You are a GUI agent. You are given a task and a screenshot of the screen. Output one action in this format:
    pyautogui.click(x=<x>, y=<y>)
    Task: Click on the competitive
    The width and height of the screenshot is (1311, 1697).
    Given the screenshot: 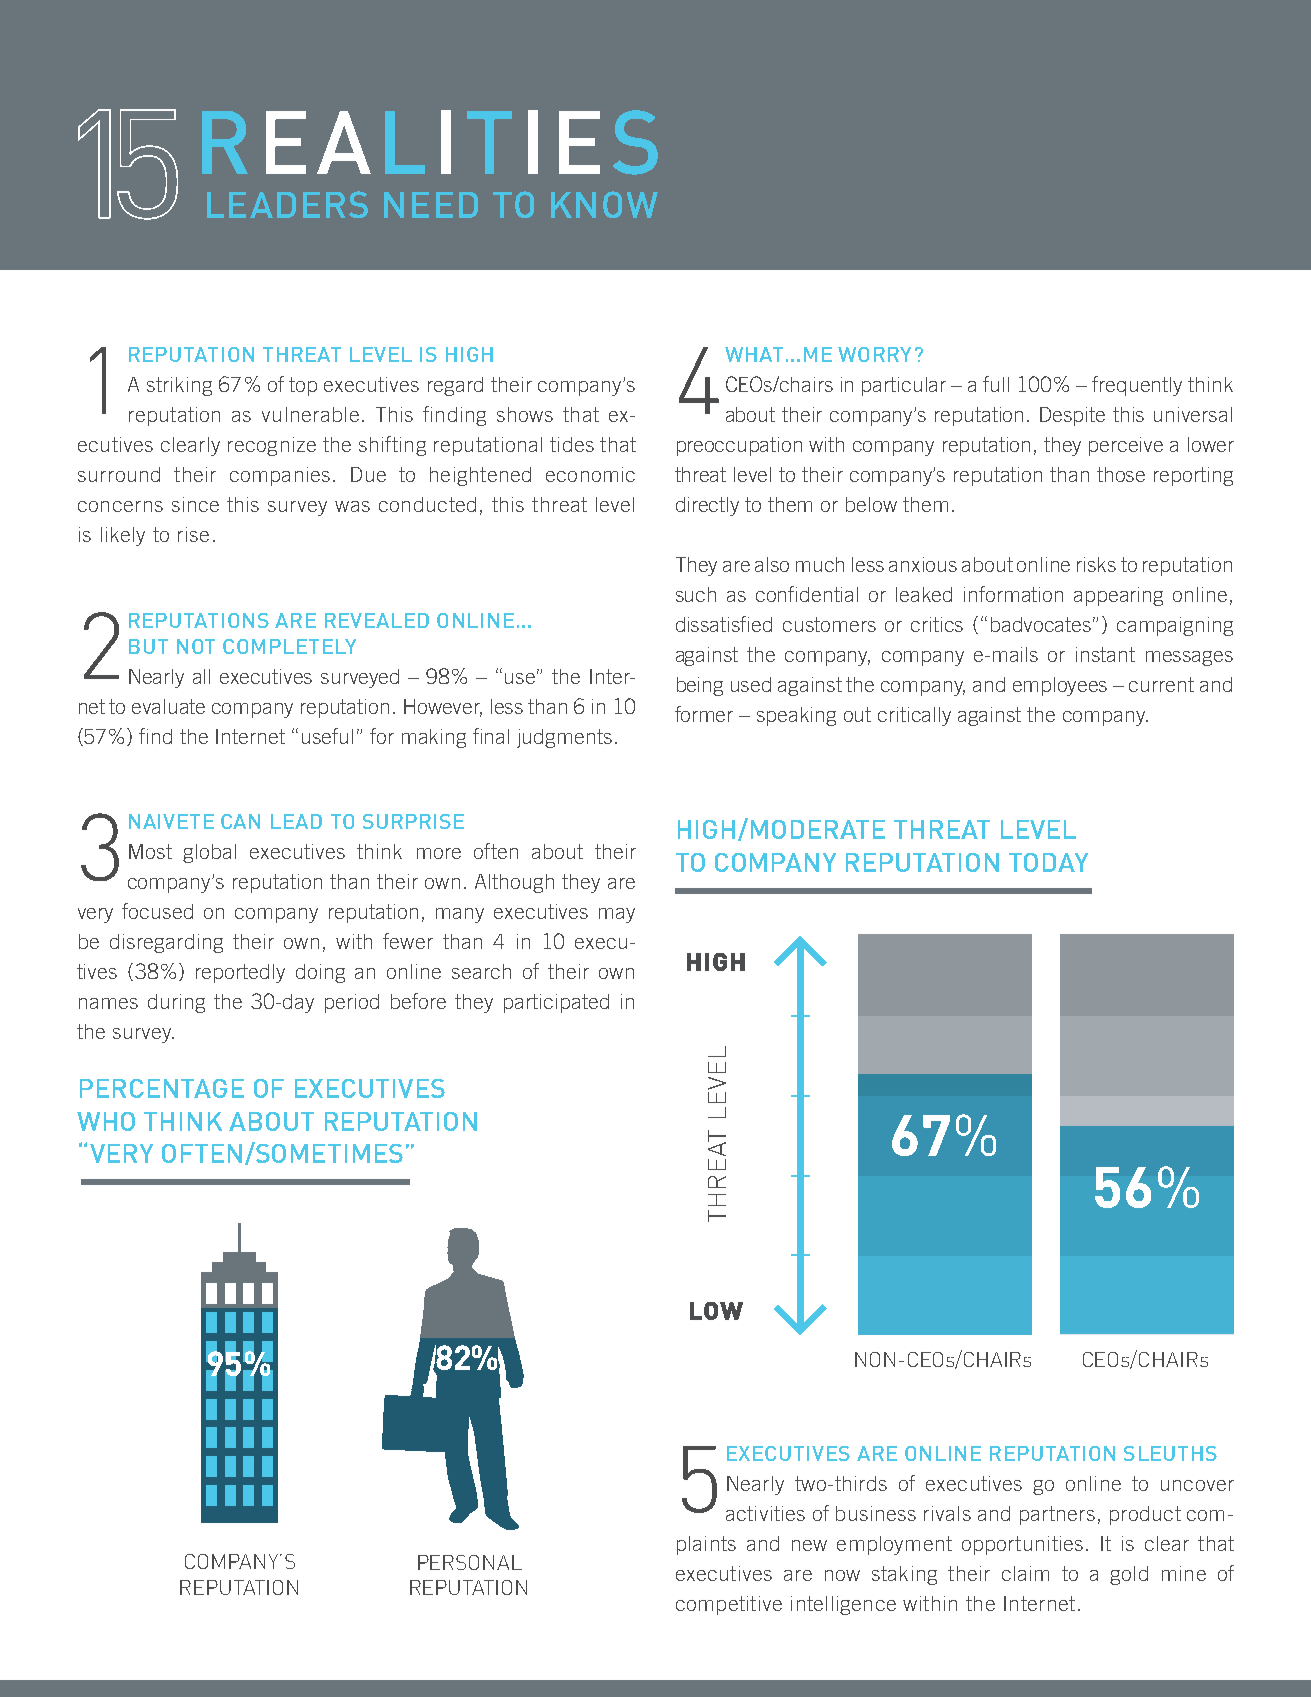 What is the action you would take?
    pyautogui.click(x=729, y=1605)
